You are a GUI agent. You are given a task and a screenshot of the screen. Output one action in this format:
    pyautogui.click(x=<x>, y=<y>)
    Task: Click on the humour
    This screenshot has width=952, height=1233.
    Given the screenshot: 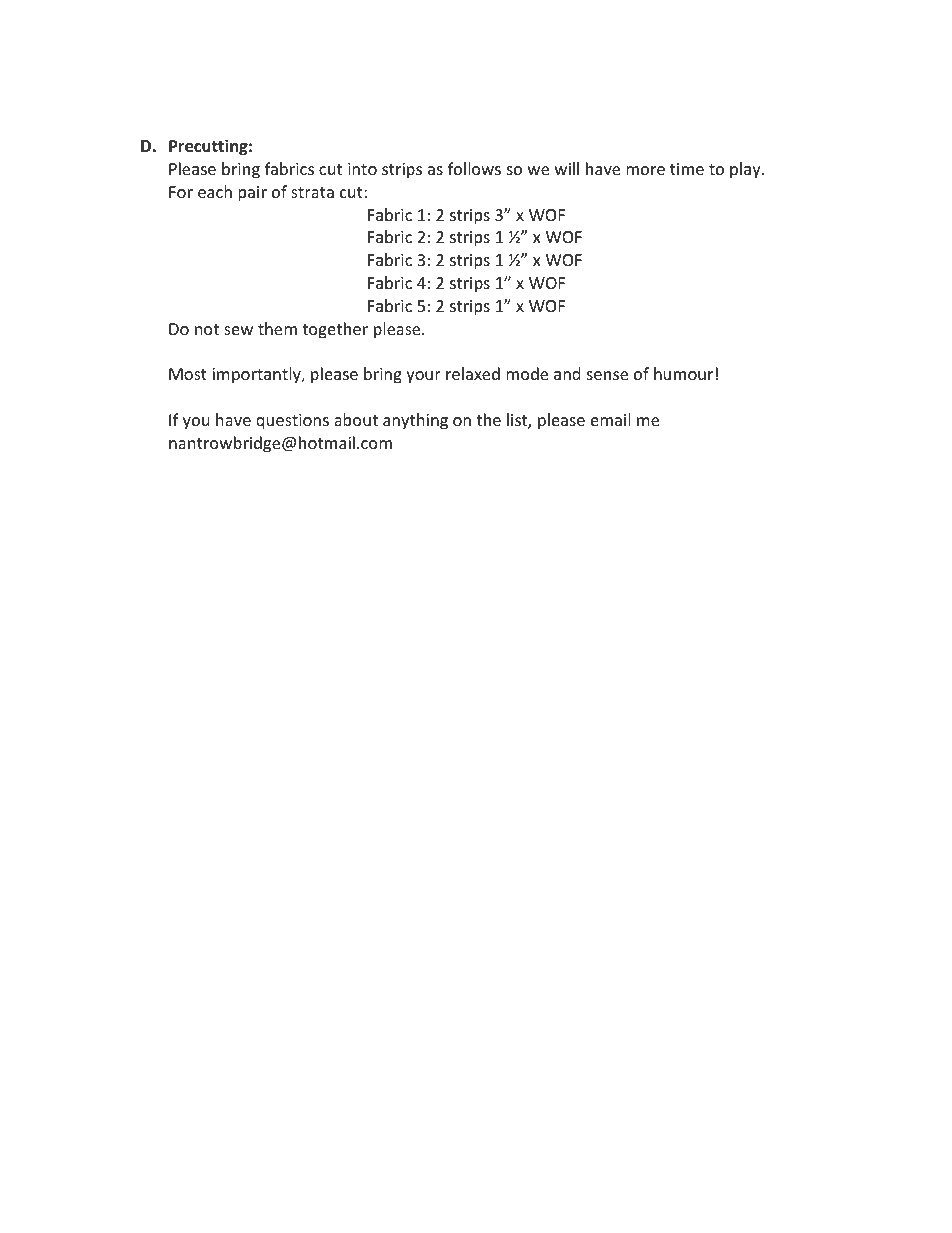 What is the action you would take?
    pyautogui.click(x=683, y=373)
